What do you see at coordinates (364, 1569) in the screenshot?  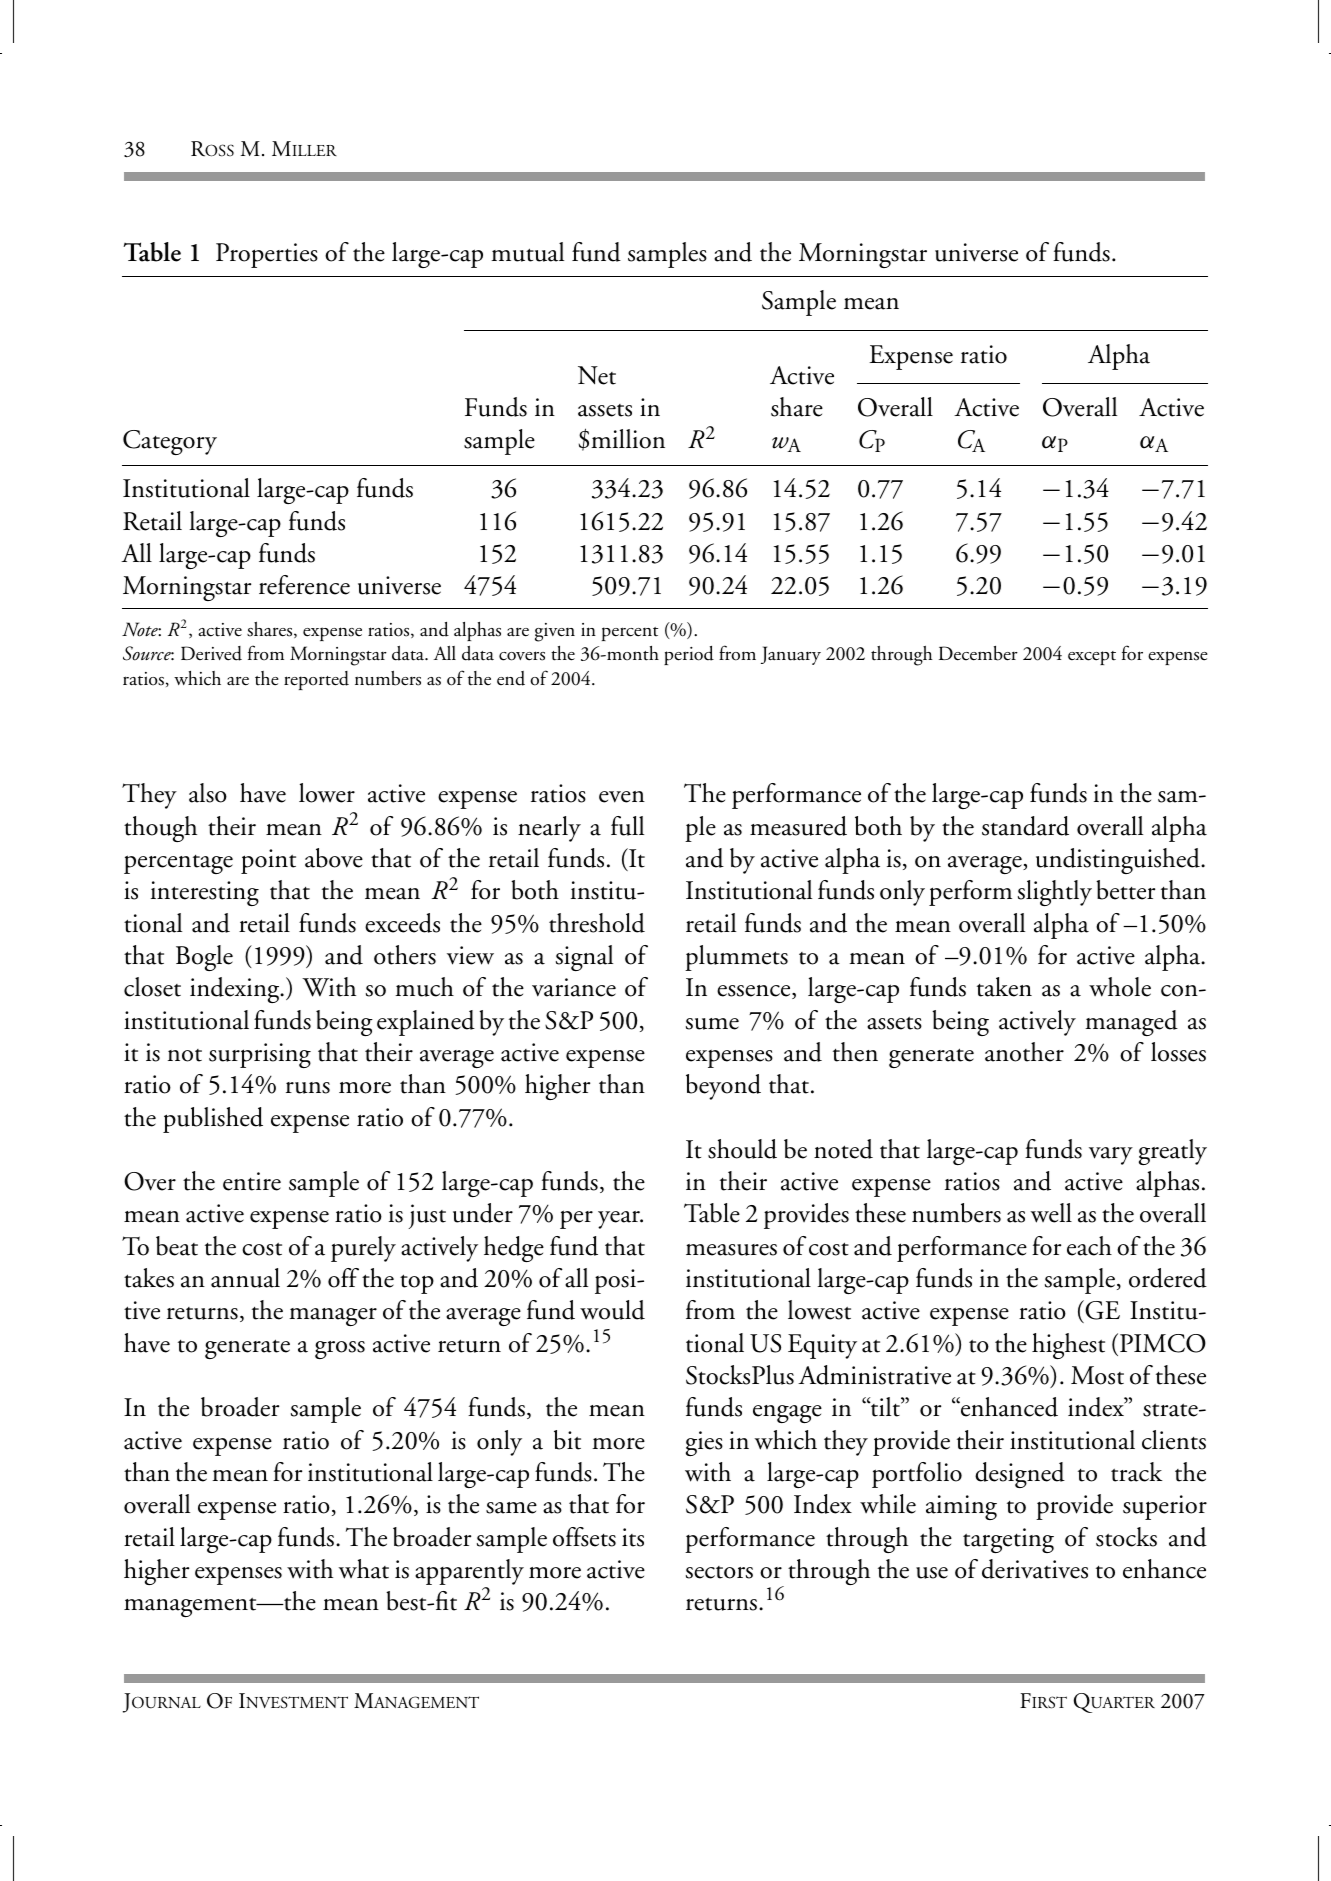 I see `what` at bounding box center [364, 1569].
